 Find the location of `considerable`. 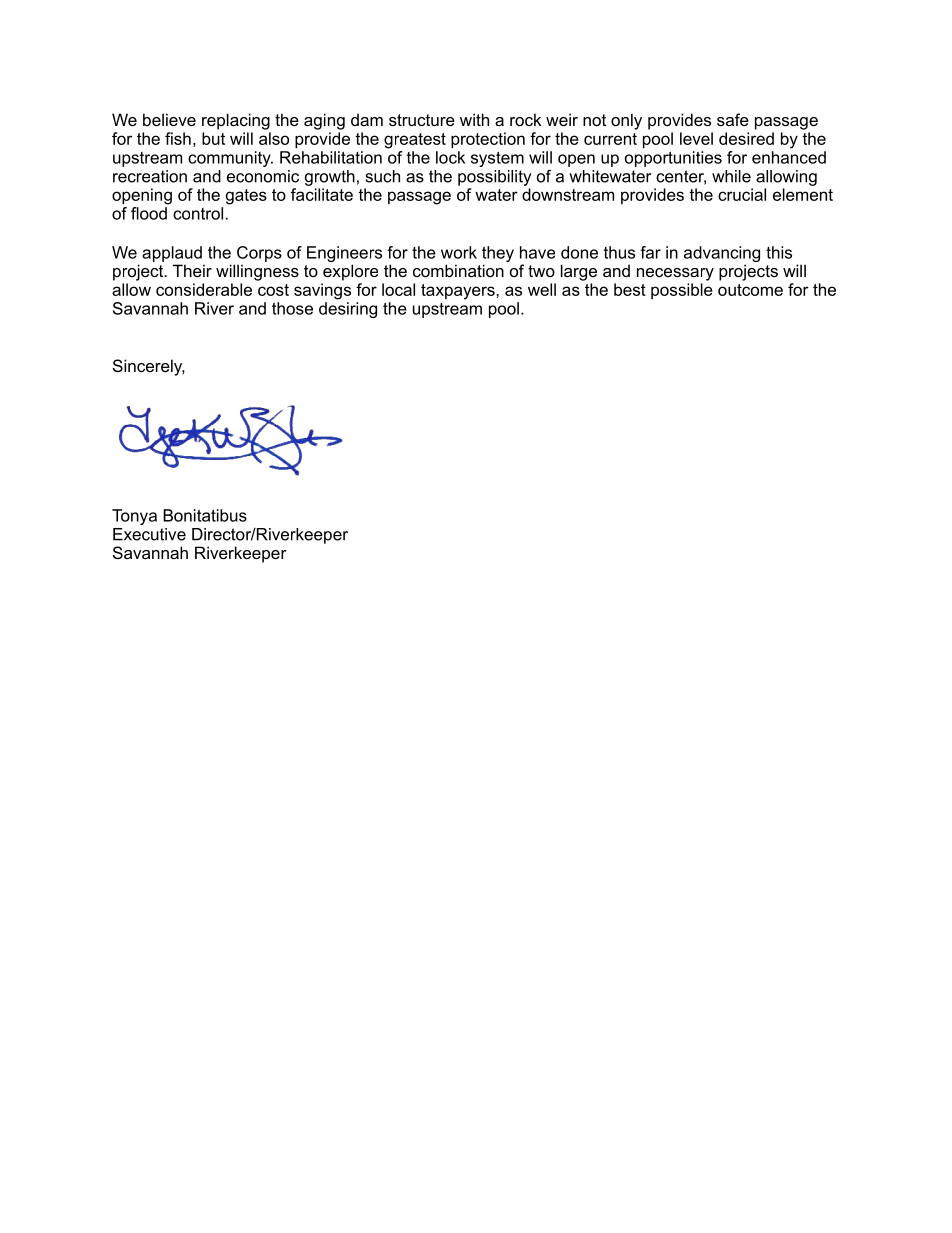

considerable is located at coordinates (204, 289).
